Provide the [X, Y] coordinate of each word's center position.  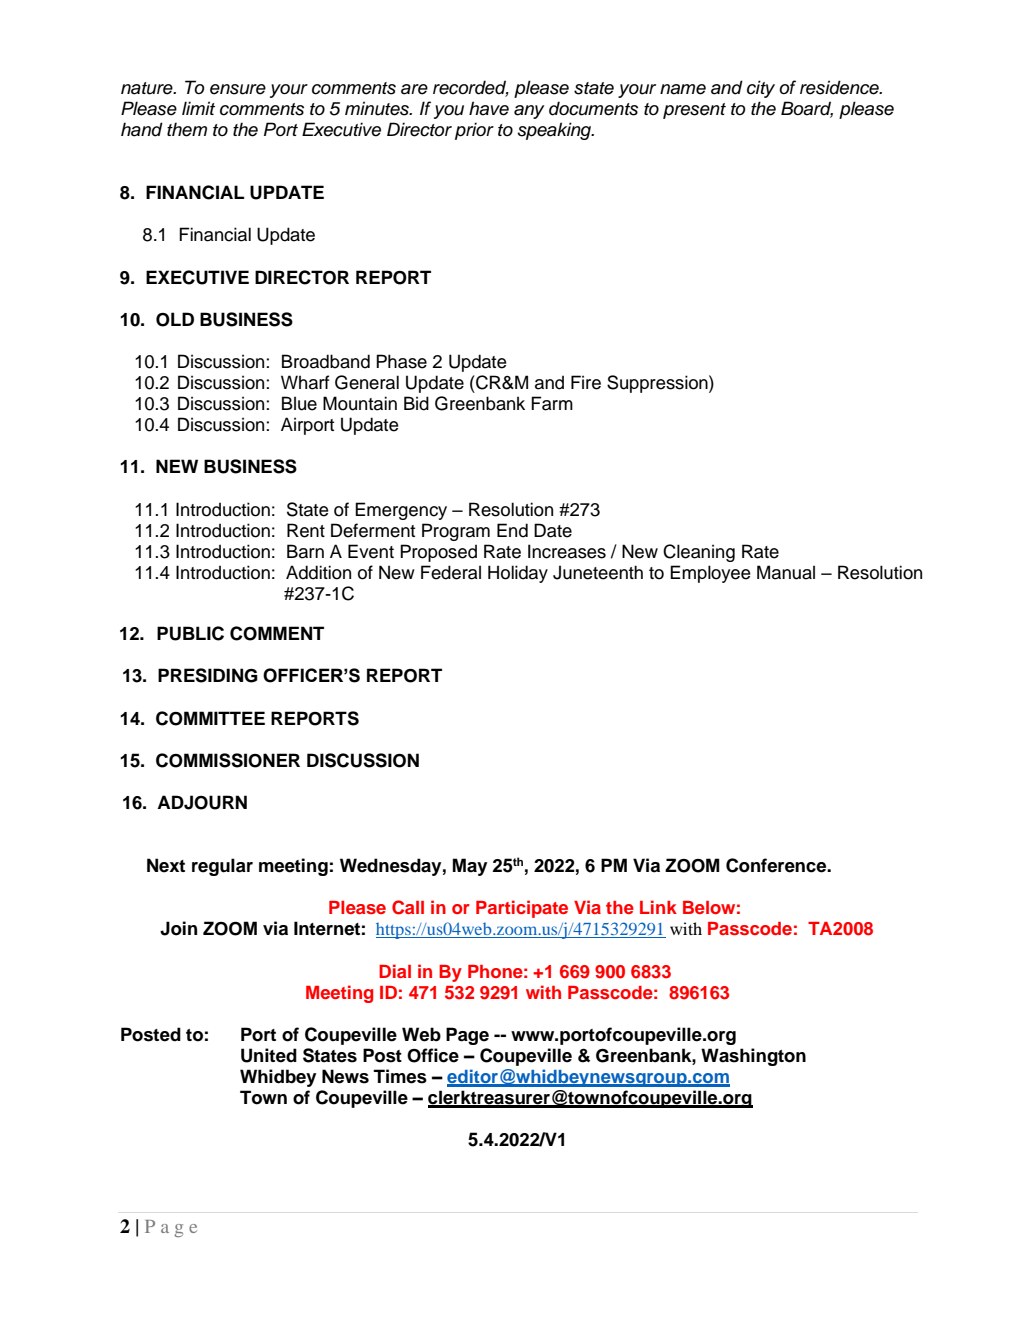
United [269, 1055]
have [489, 108]
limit [198, 108]
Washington [753, 1057]
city [761, 89]
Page [467, 1036]
